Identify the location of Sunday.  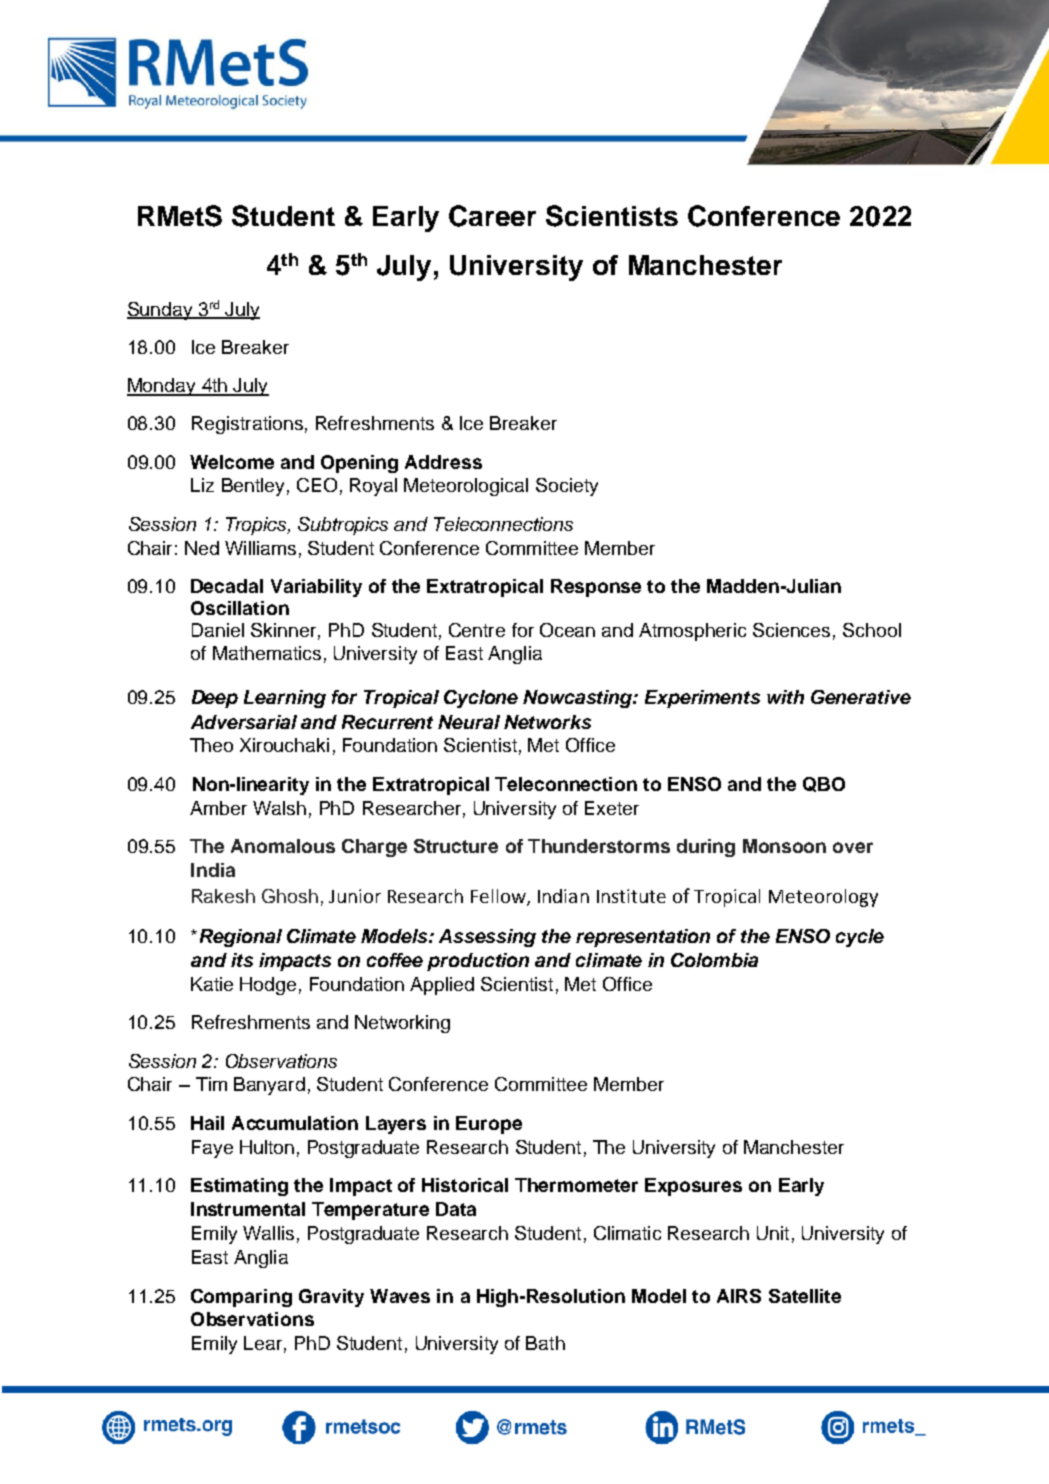
(161, 311).
